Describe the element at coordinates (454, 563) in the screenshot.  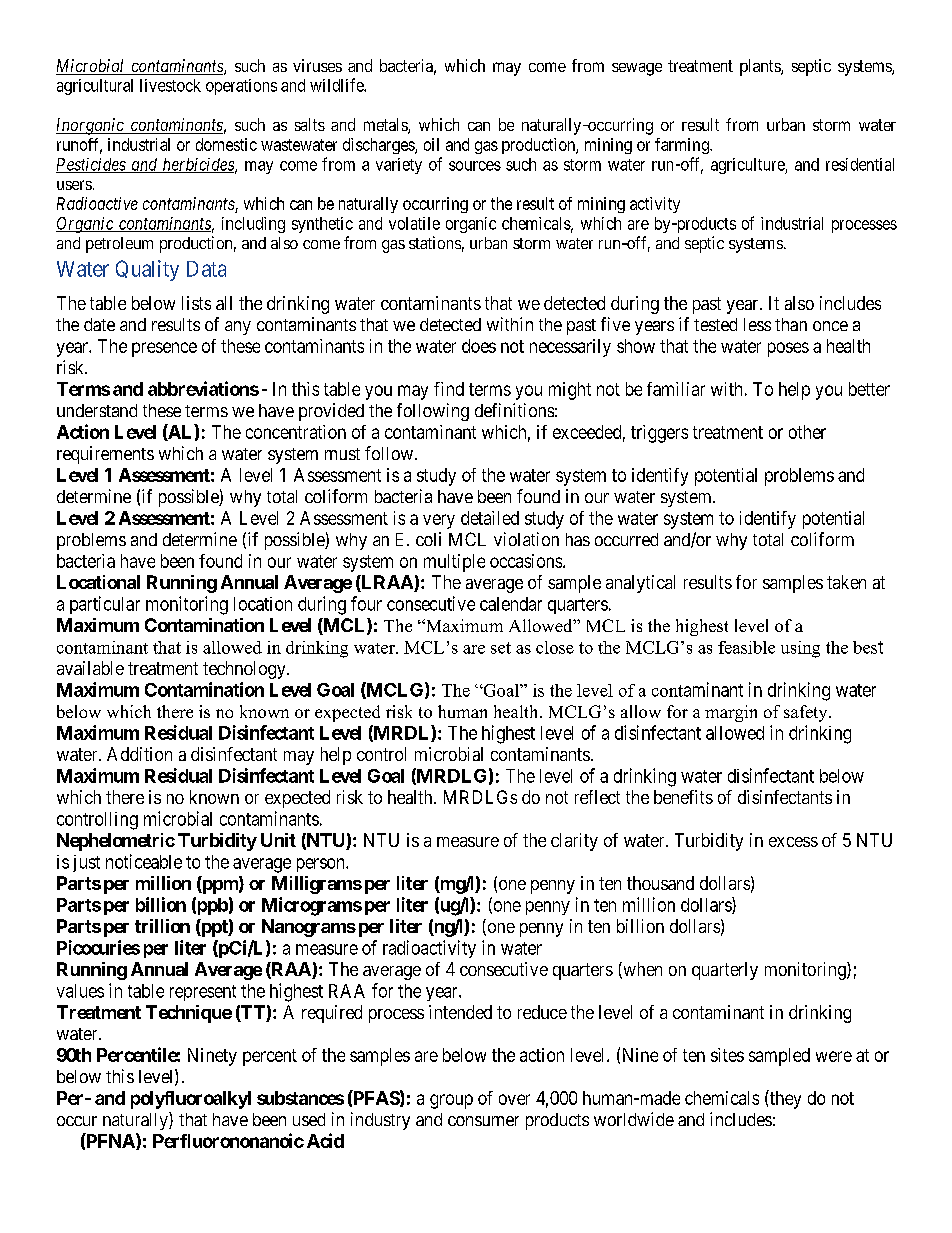
I see `multiple` at that location.
